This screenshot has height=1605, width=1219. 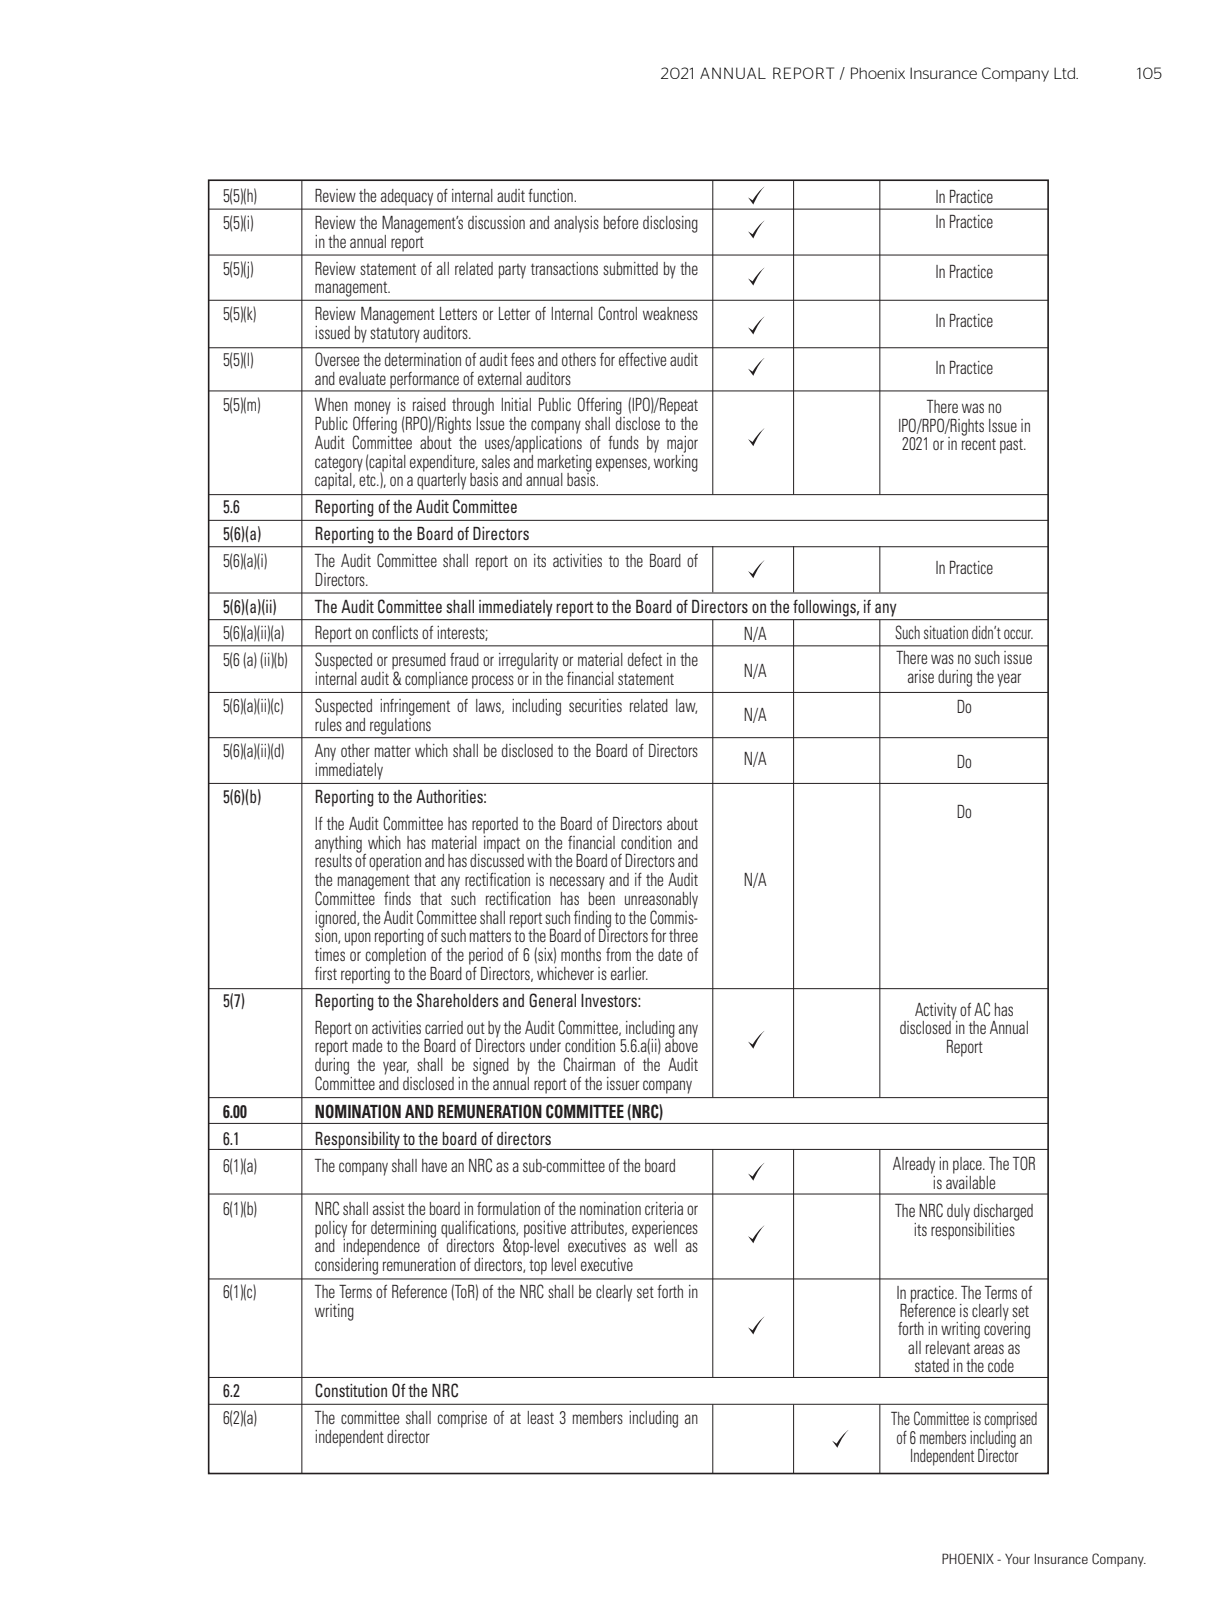 What do you see at coordinates (1065, 73) in the screenshot?
I see `Ltd` at bounding box center [1065, 73].
